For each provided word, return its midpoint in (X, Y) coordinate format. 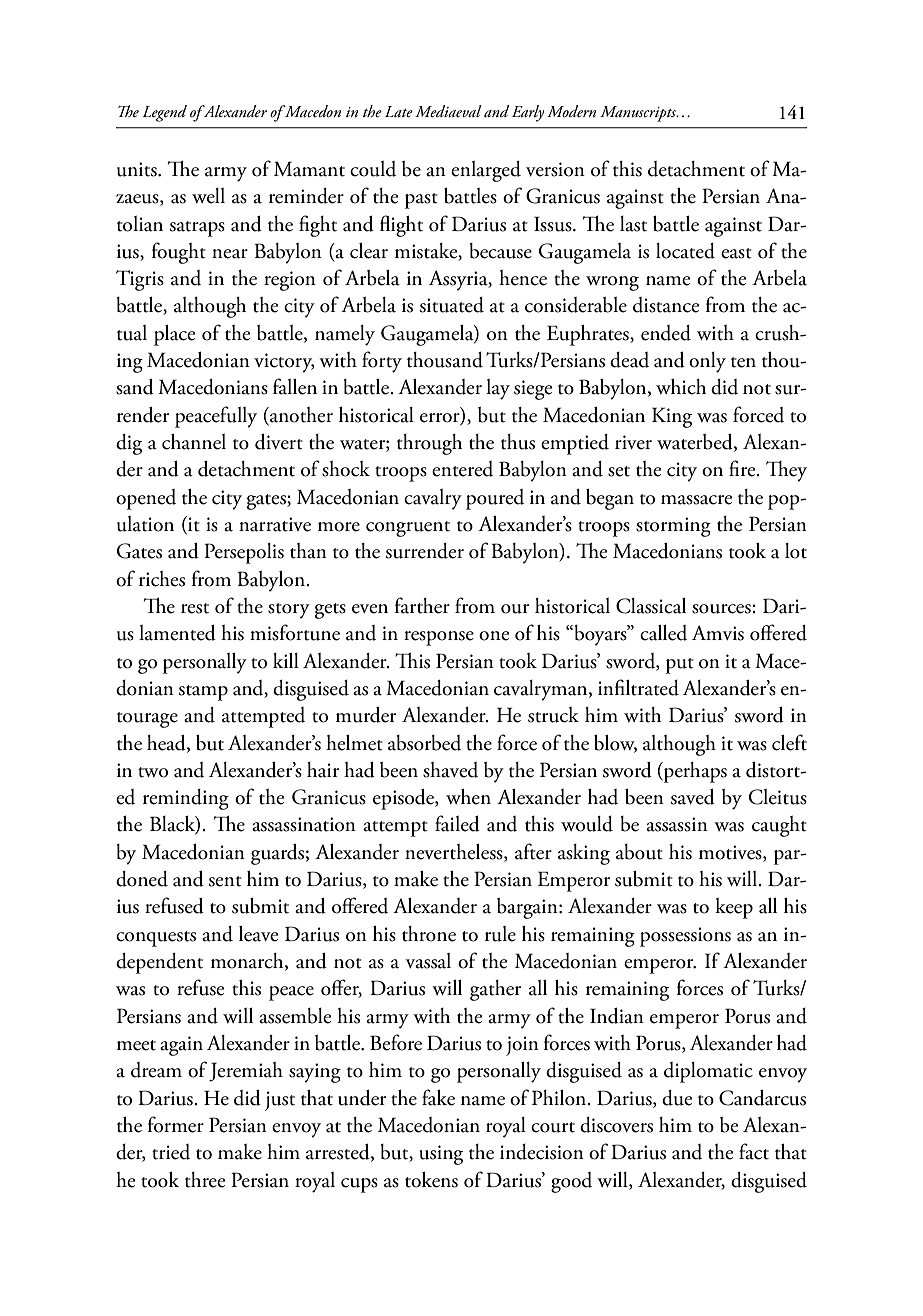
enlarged (486, 171)
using (441, 1155)
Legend (165, 113)
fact (754, 1151)
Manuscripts (639, 114)
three (205, 1180)
